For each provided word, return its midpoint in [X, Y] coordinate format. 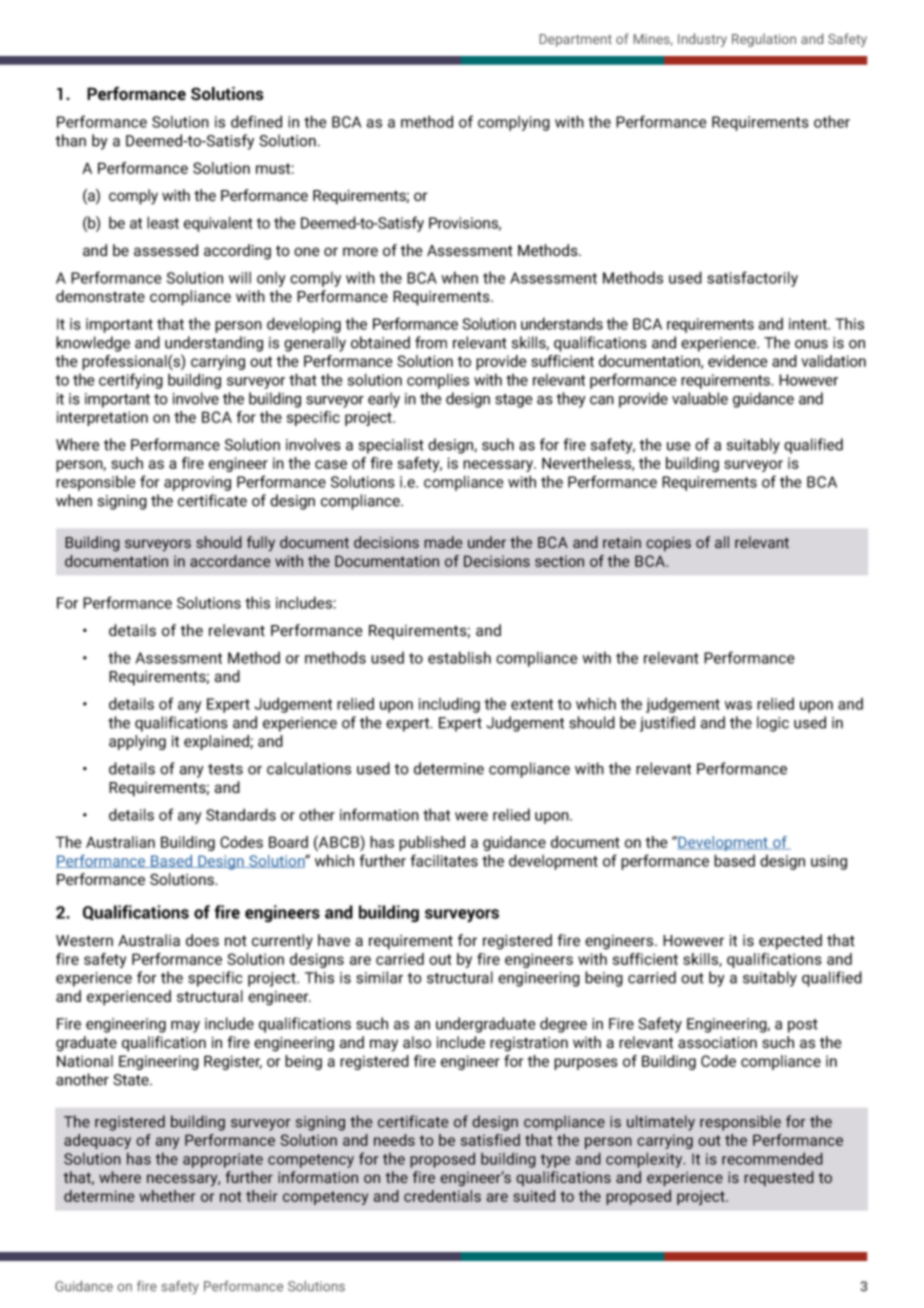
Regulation [764, 40]
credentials [442, 1196]
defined [256, 121]
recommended [772, 1158]
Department [576, 40]
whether [167, 1196]
